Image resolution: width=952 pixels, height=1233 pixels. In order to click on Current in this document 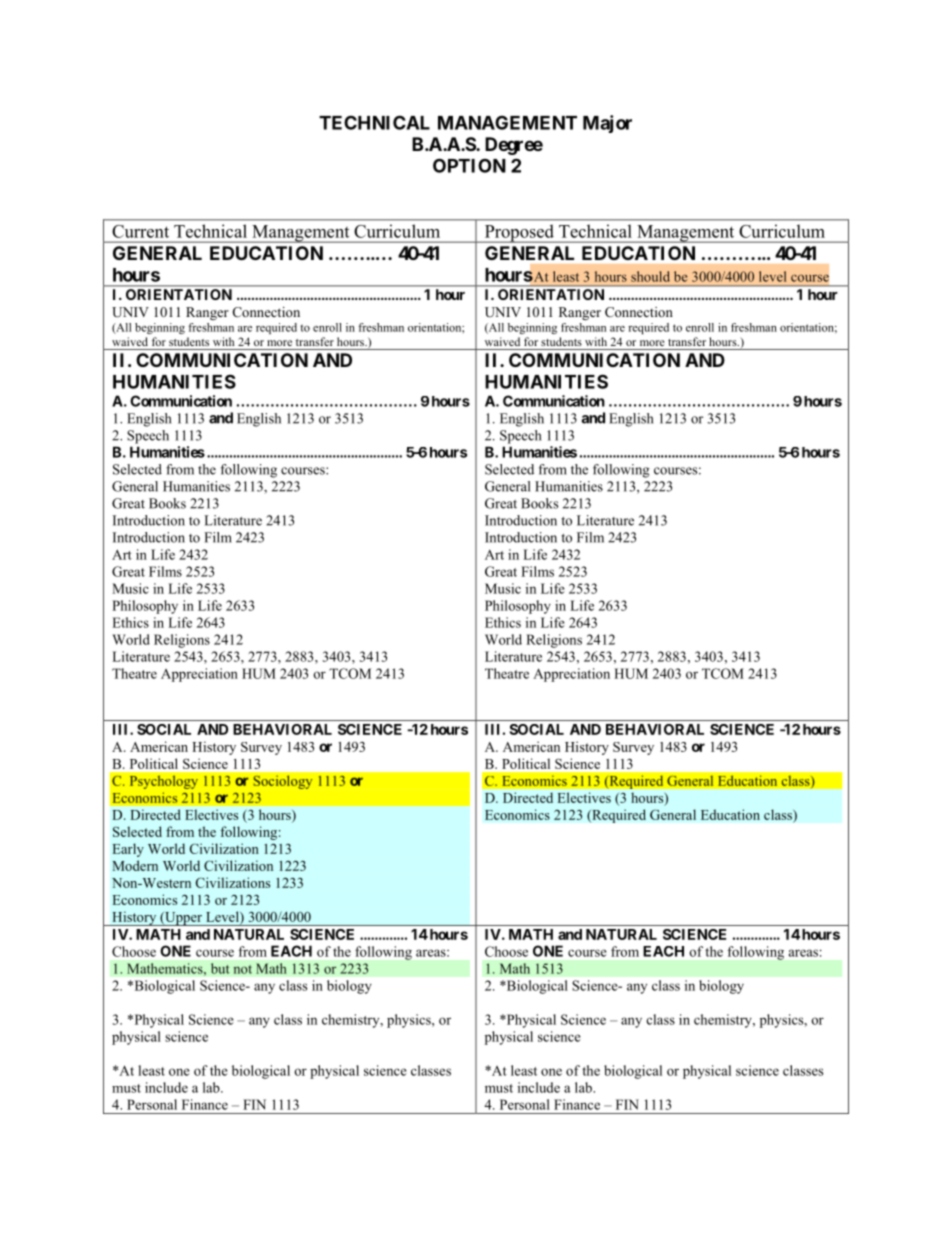, I will do `click(141, 231)`.
